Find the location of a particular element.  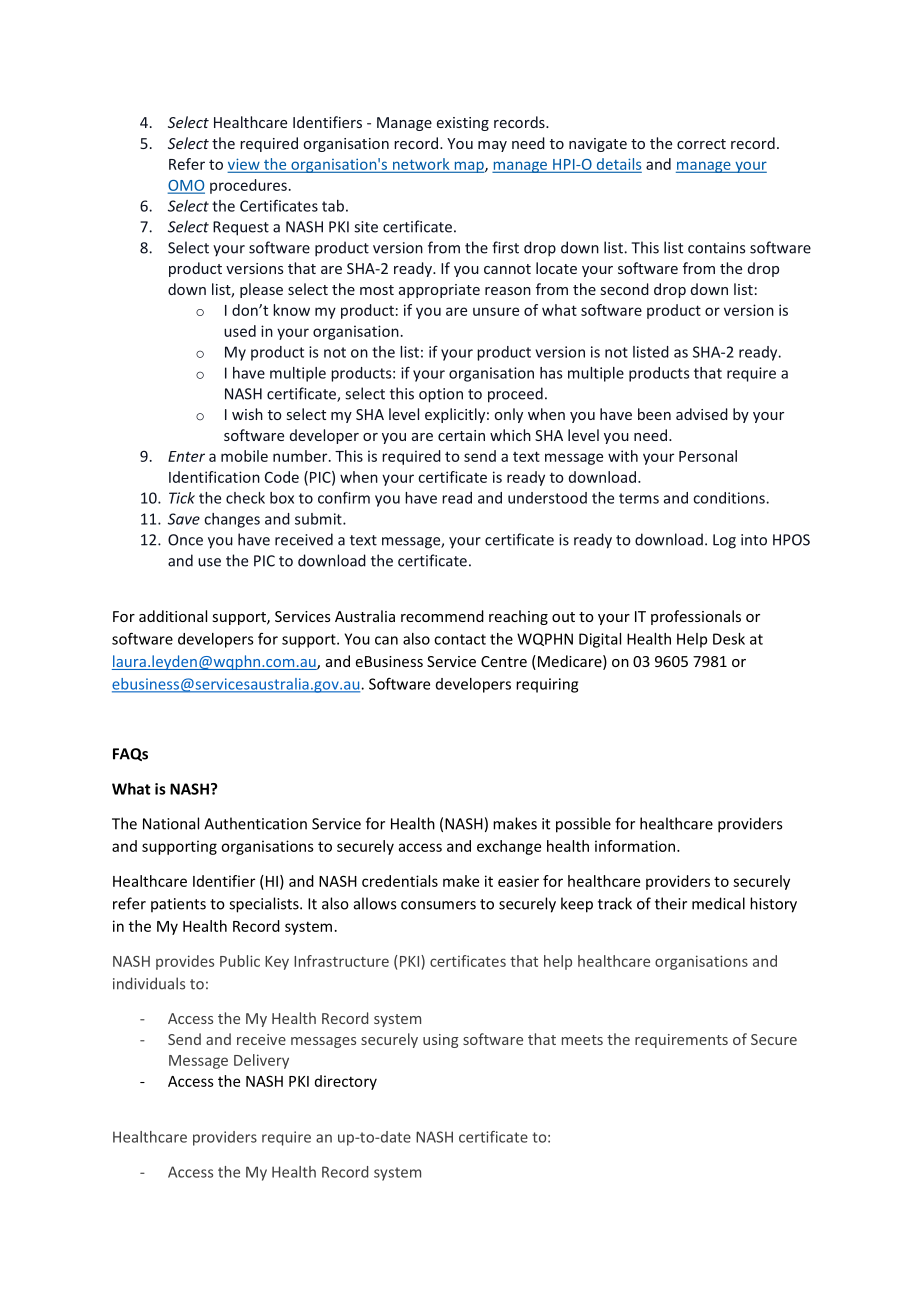

correct is located at coordinates (701, 144).
